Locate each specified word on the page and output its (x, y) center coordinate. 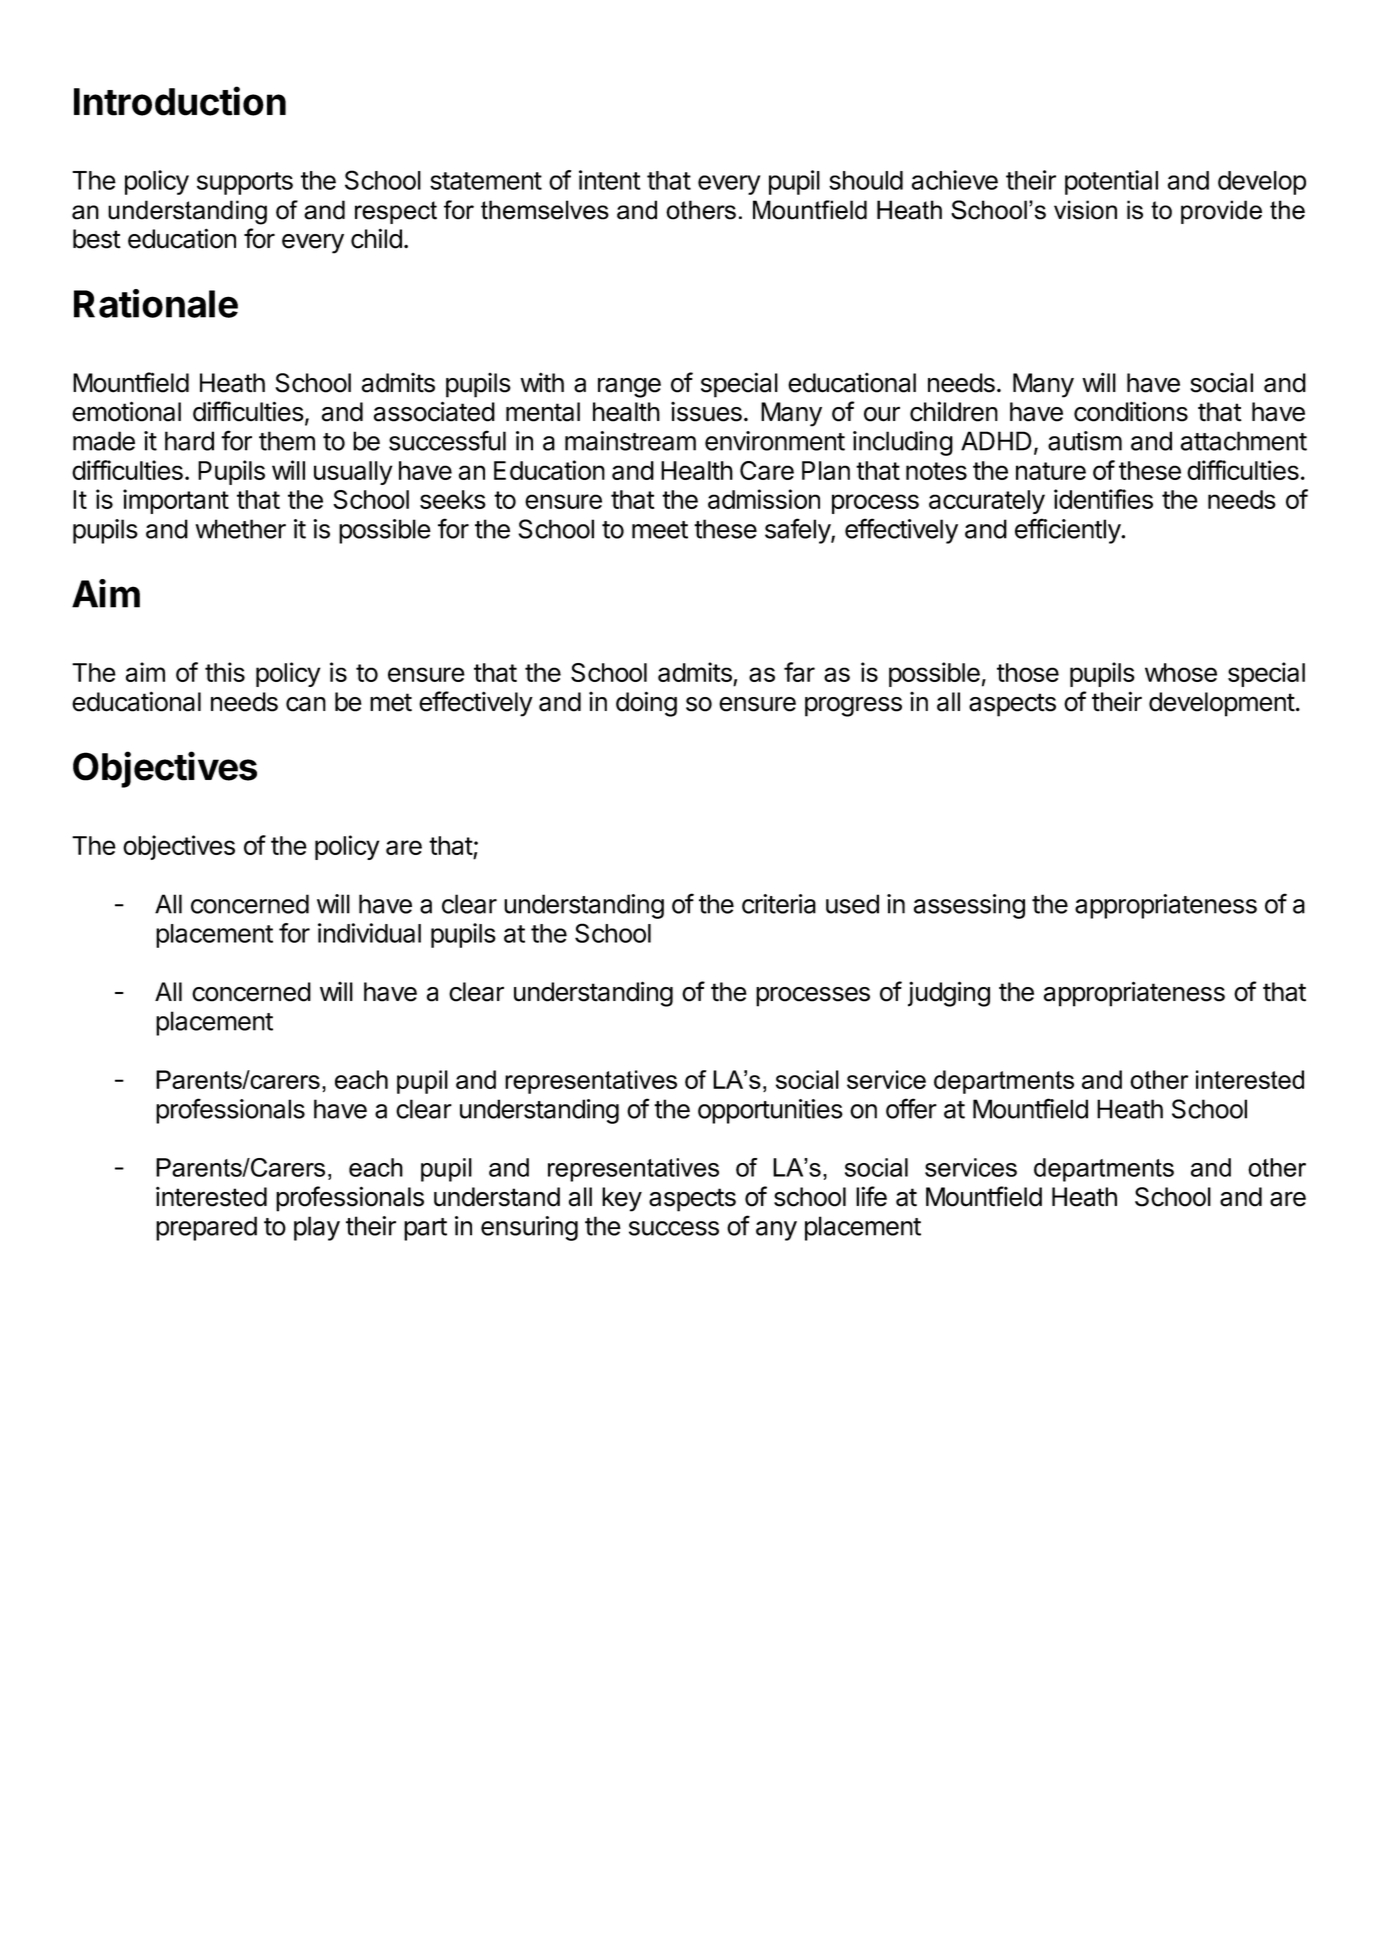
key (622, 1199)
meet (660, 530)
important (176, 501)
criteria (779, 904)
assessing (969, 906)
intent (609, 180)
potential (1111, 182)
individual (369, 933)
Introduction (180, 101)
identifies (1103, 499)
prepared (206, 1228)
